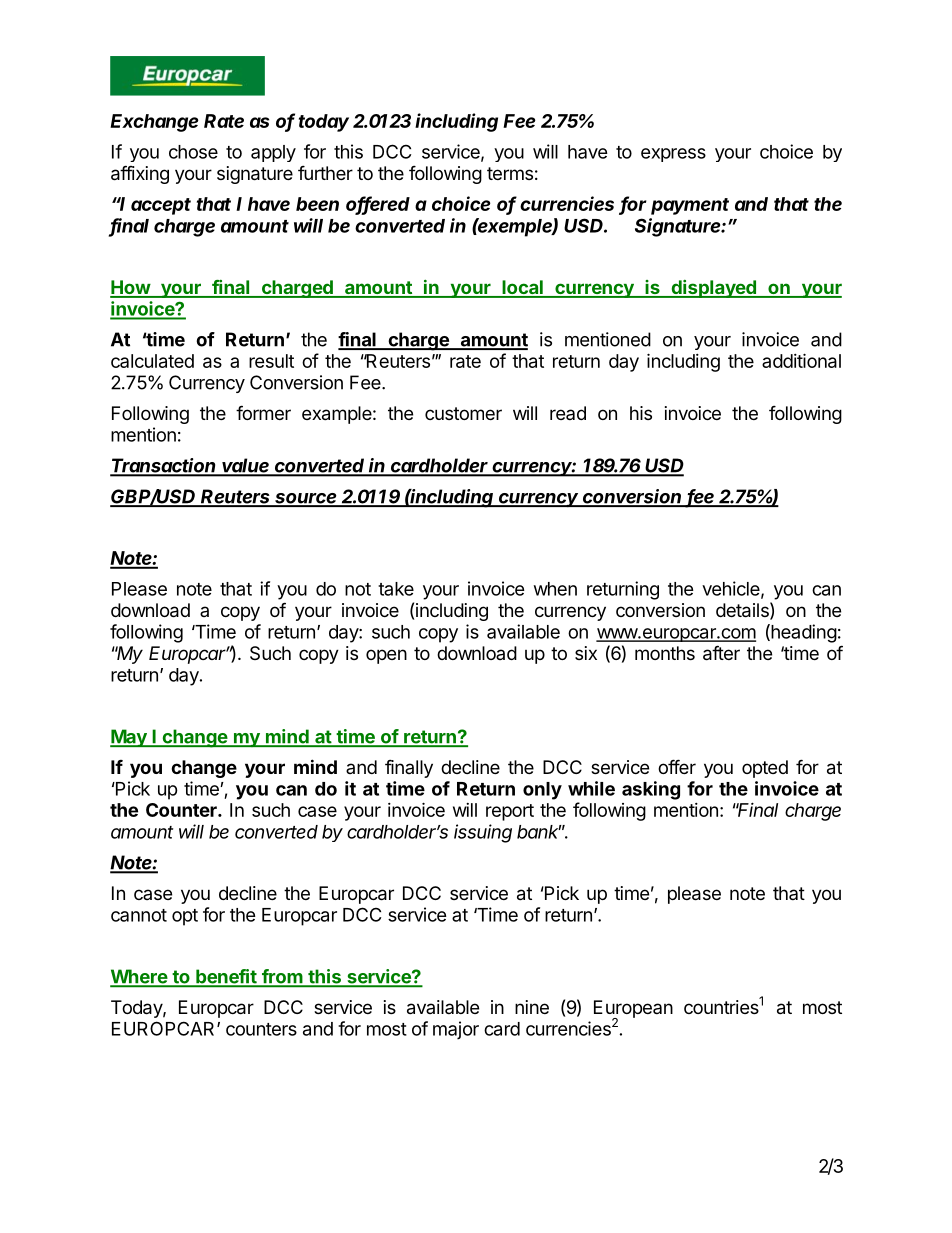  I want to click on opted, so click(765, 769).
